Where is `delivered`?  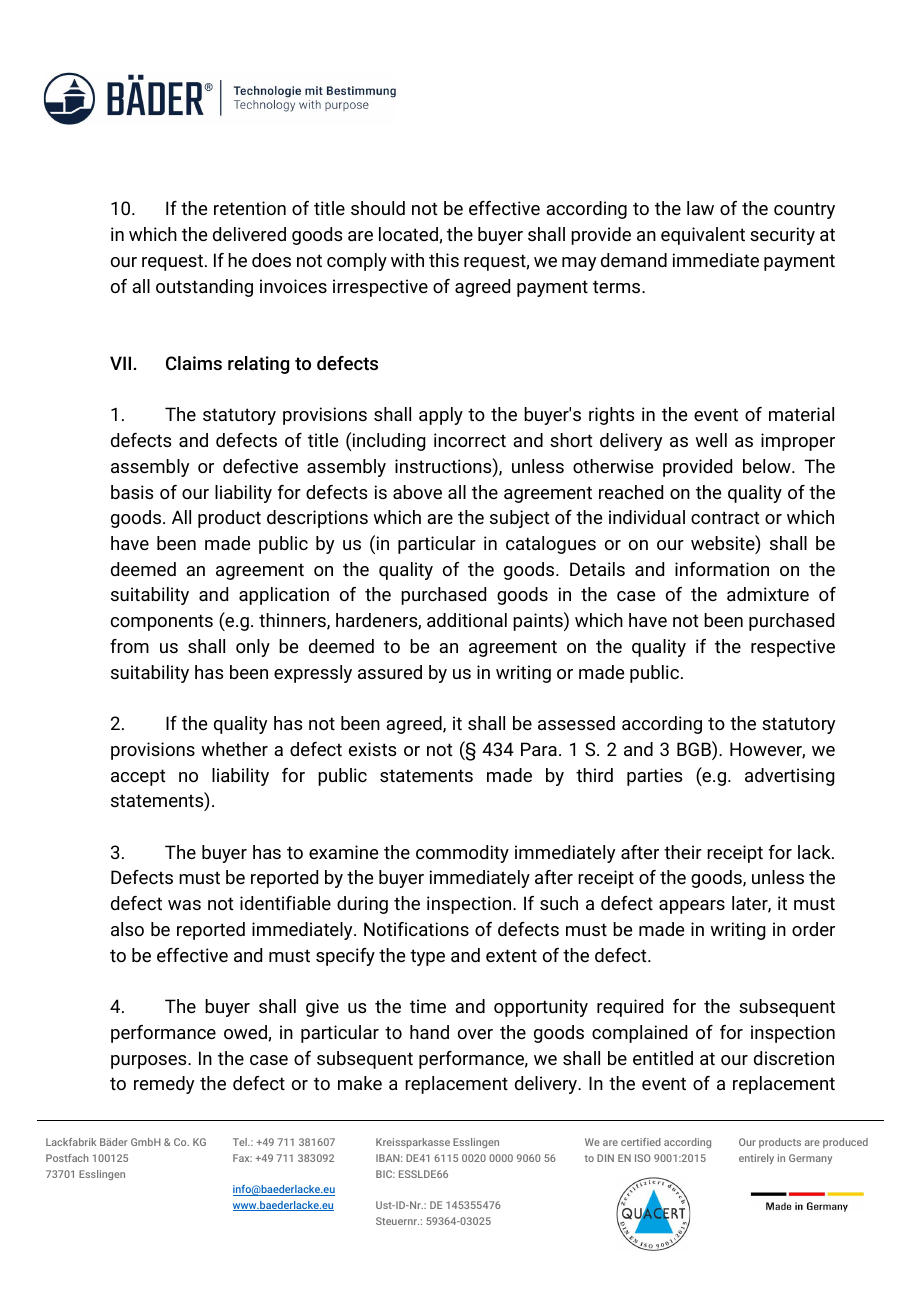 delivered is located at coordinates (249, 234).
